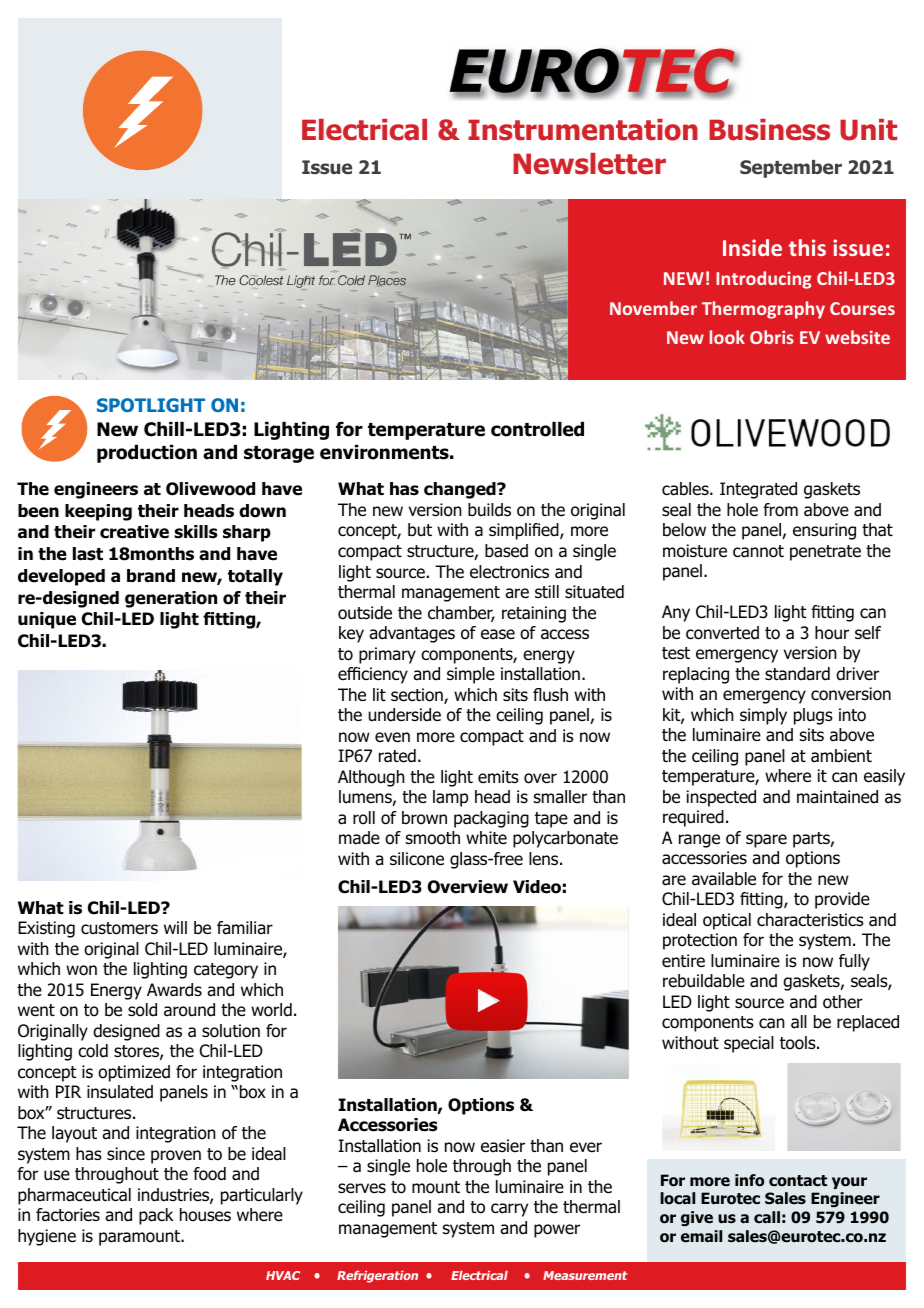  Describe the element at coordinates (119, 928) in the document. I see `customers` at that location.
